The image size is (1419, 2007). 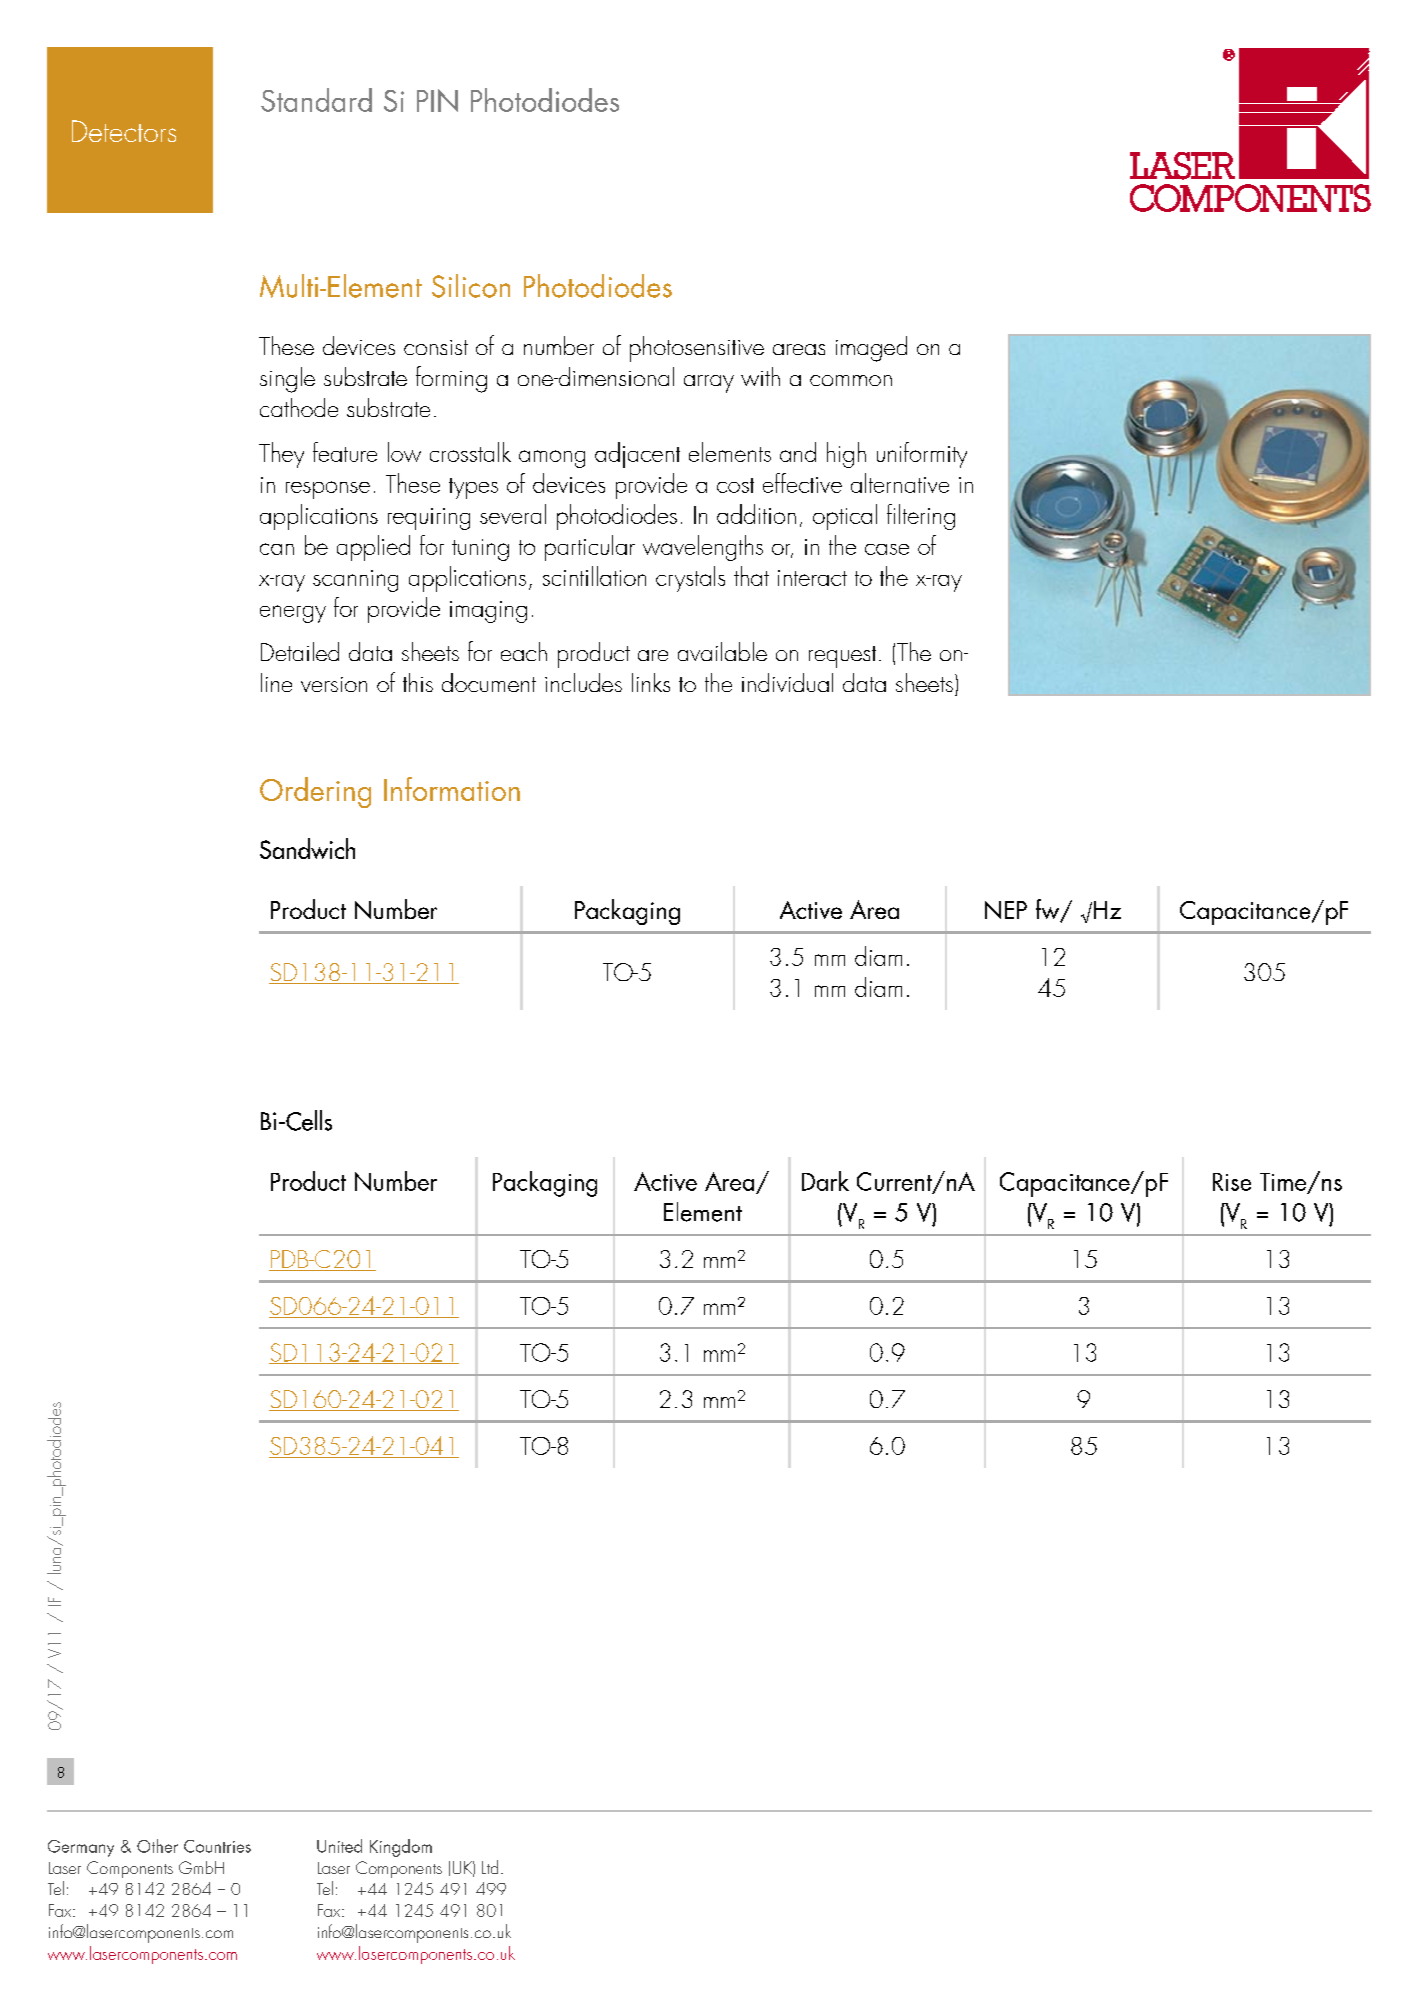 I want to click on wavelengths, so click(x=703, y=548).
